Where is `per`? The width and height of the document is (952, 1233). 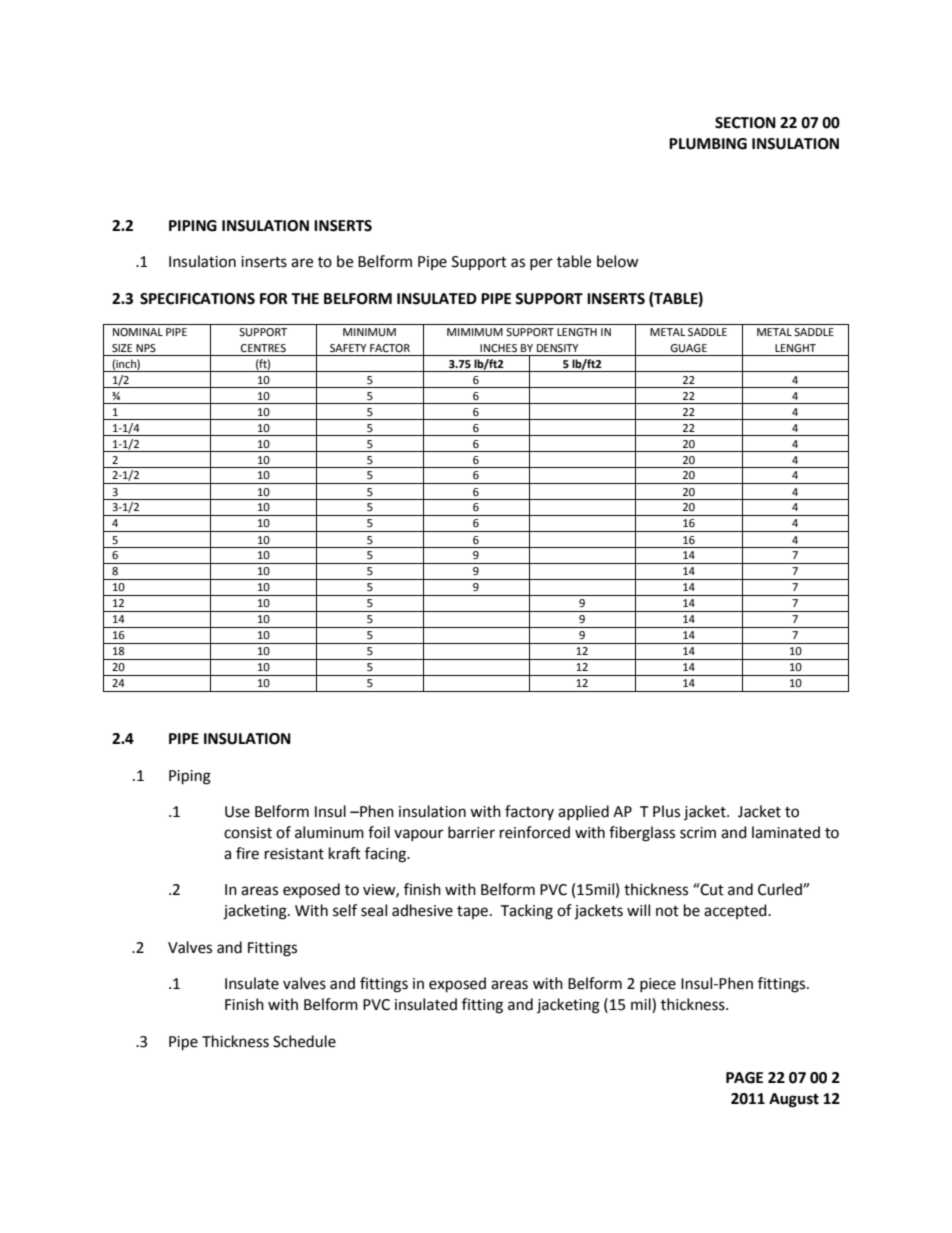 per is located at coordinates (541, 264).
